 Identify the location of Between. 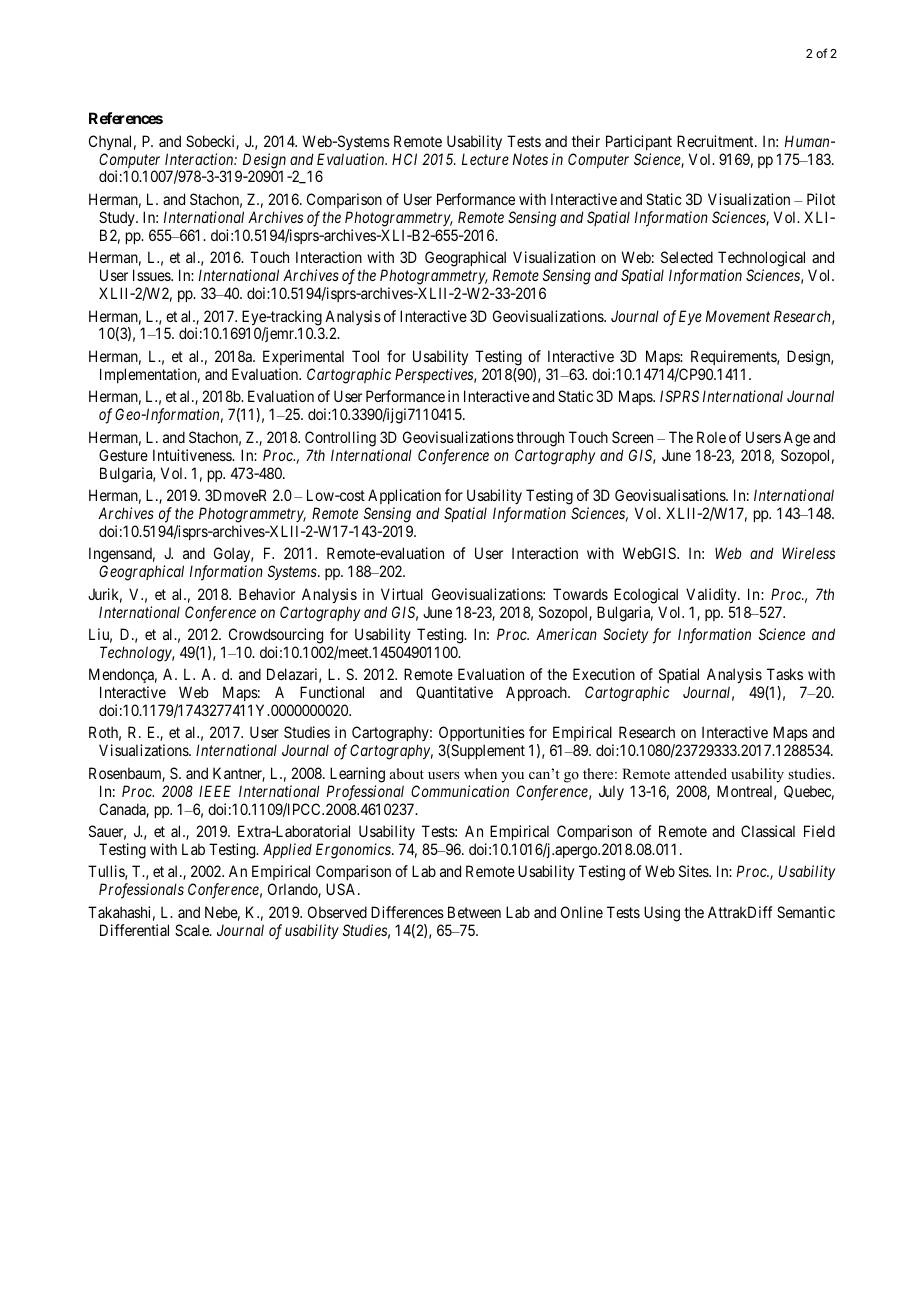
(474, 912).
